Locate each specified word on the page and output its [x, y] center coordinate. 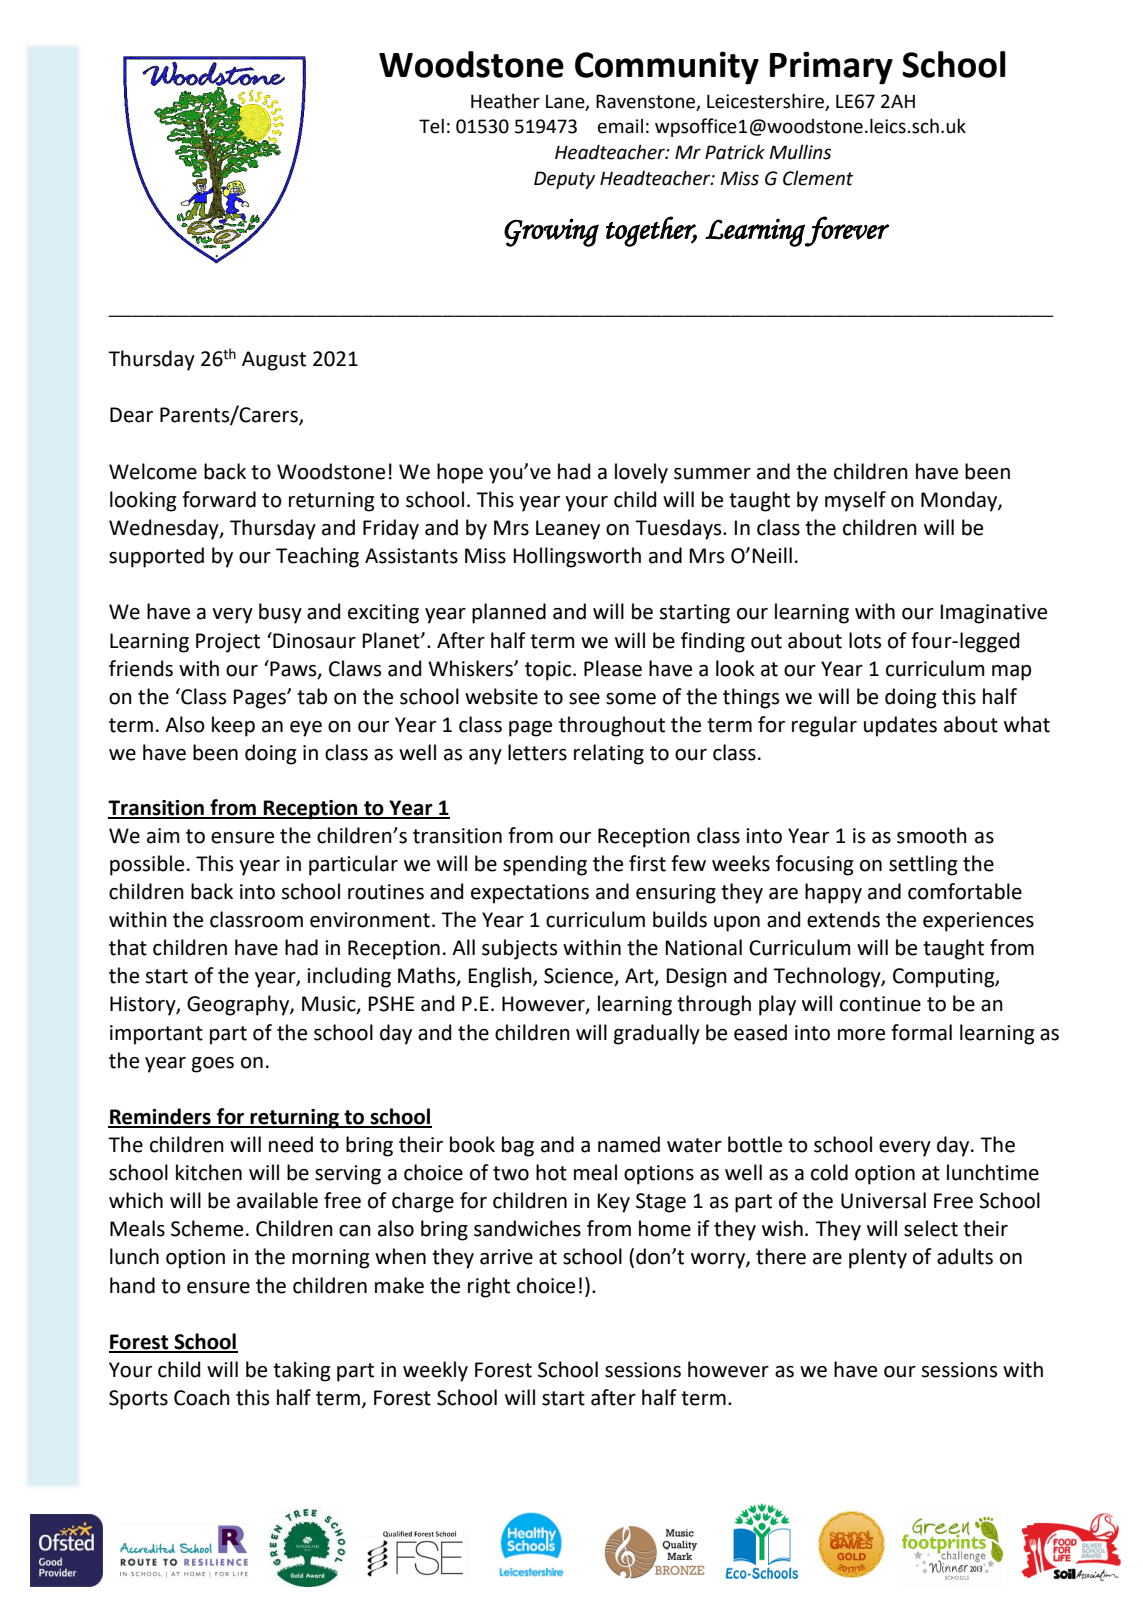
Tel [431, 126]
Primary [831, 68]
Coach [202, 1397]
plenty [878, 1258]
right [489, 1287]
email [620, 126]
